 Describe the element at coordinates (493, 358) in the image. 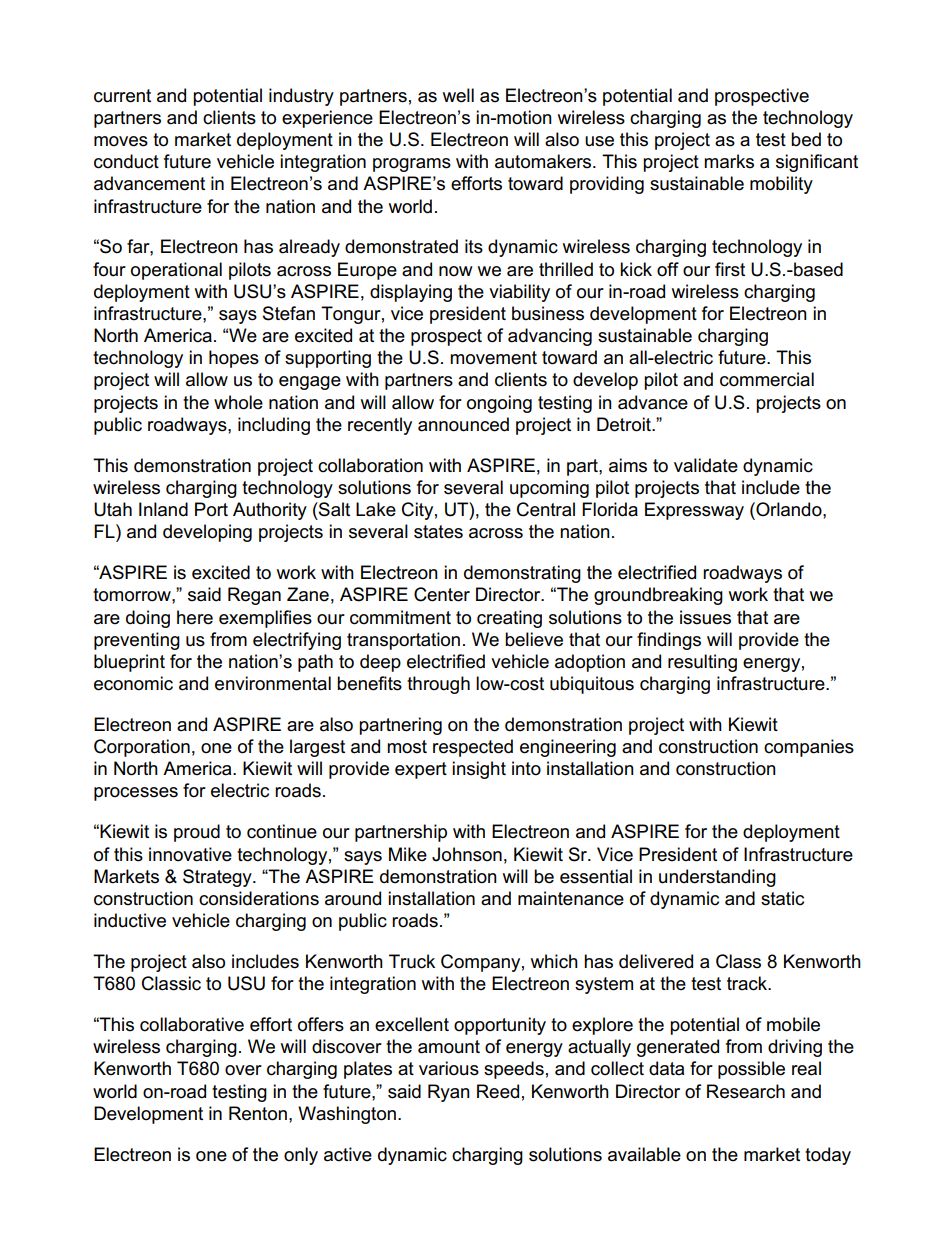

I see `movement` at that location.
